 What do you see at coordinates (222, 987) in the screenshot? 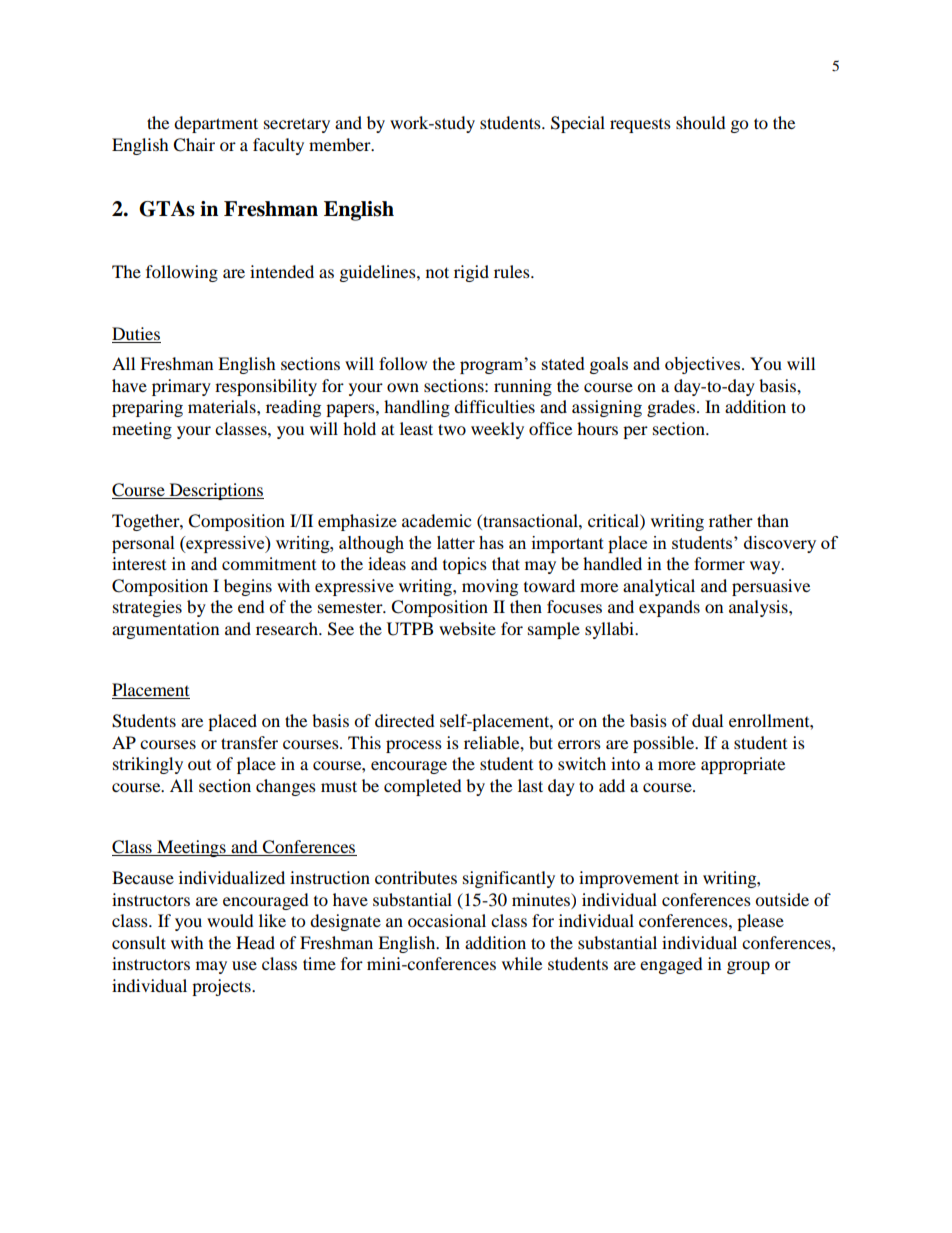
I see `projects` at bounding box center [222, 987].
